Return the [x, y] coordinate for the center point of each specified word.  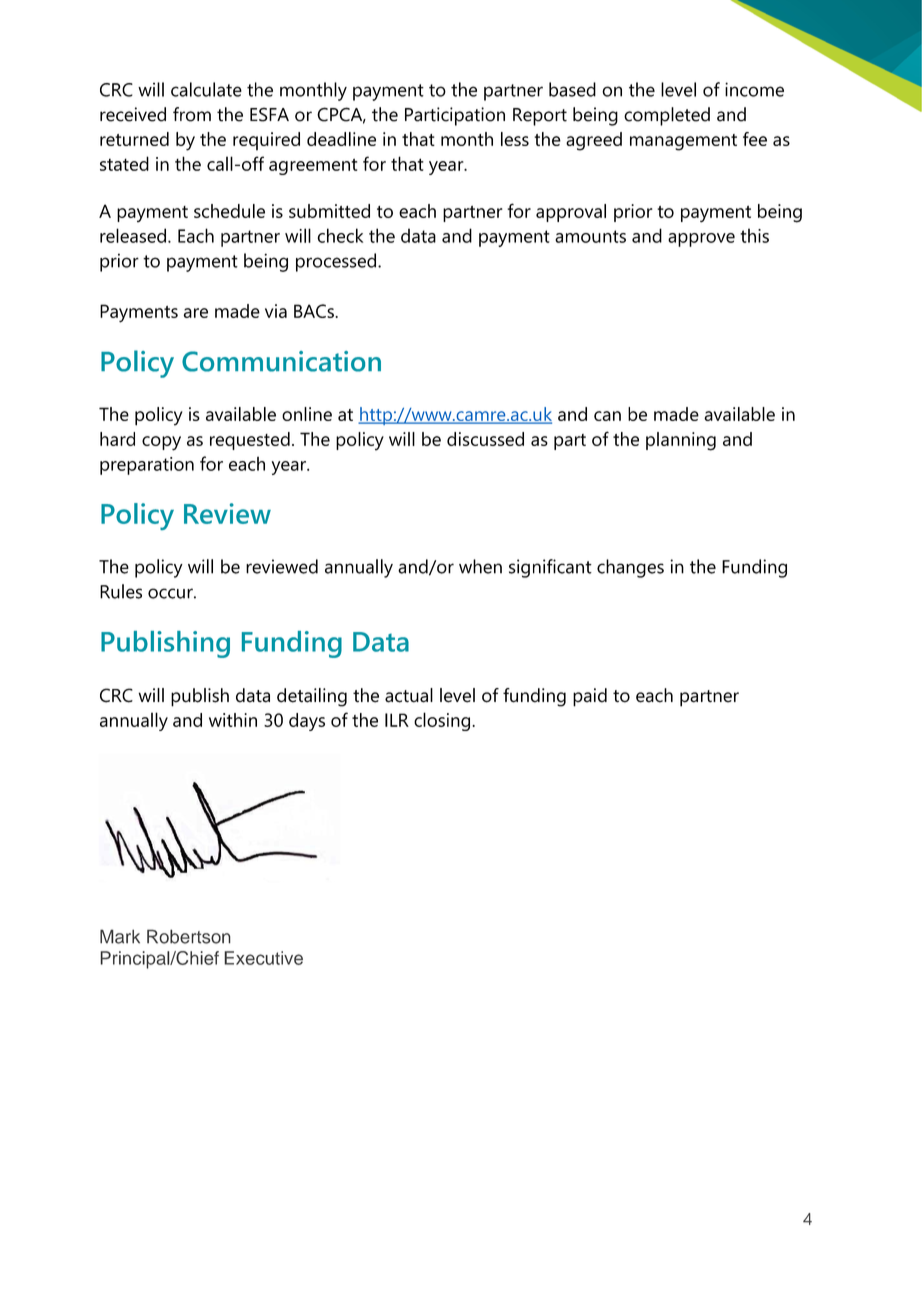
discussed [485, 439]
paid [590, 697]
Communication [281, 361]
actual [409, 695]
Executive [263, 958]
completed [667, 116]
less [515, 139]
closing [443, 721]
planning [681, 441]
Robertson [189, 936]
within [233, 720]
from [192, 114]
